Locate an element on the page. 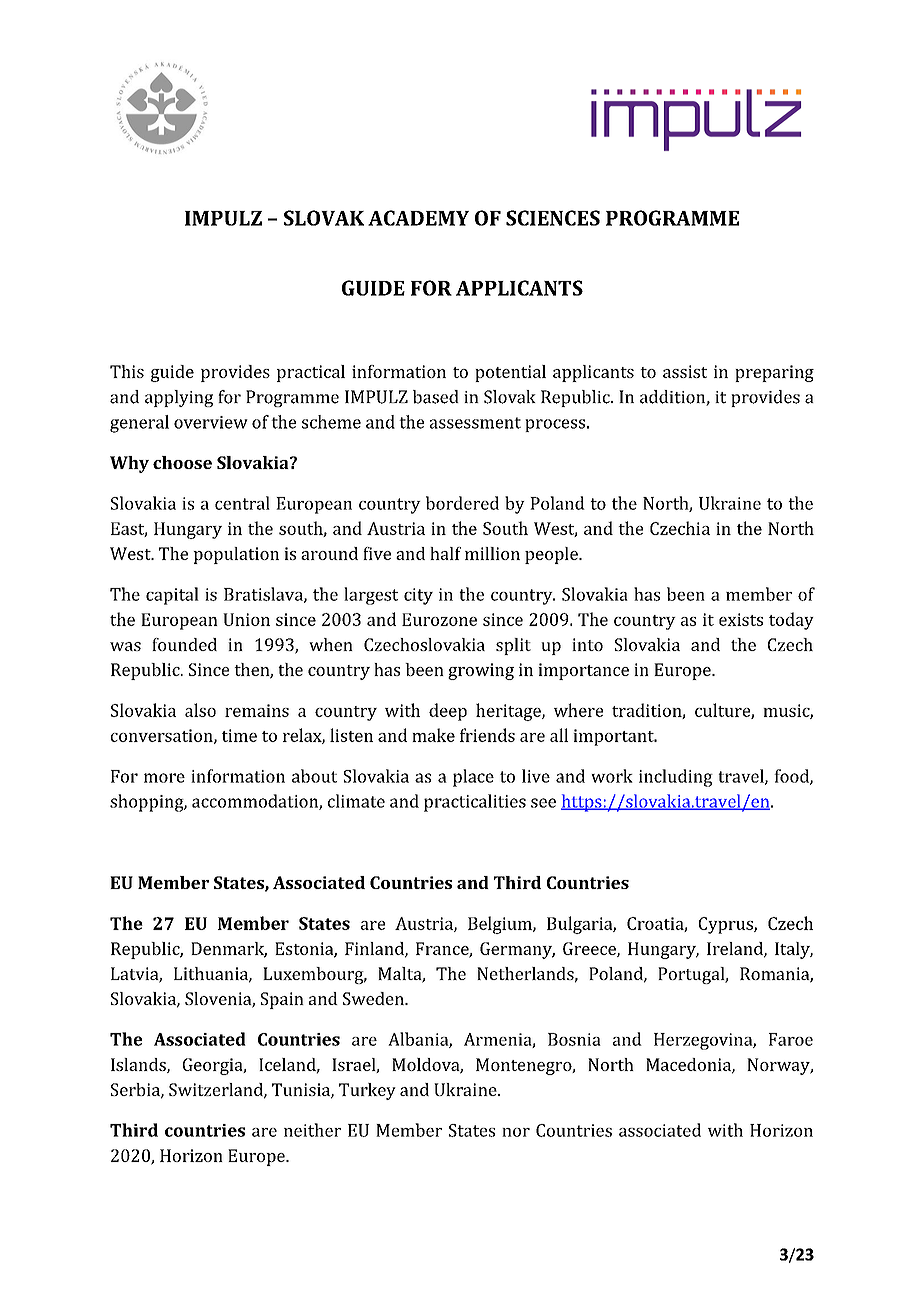  Islands is located at coordinates (139, 1065).
